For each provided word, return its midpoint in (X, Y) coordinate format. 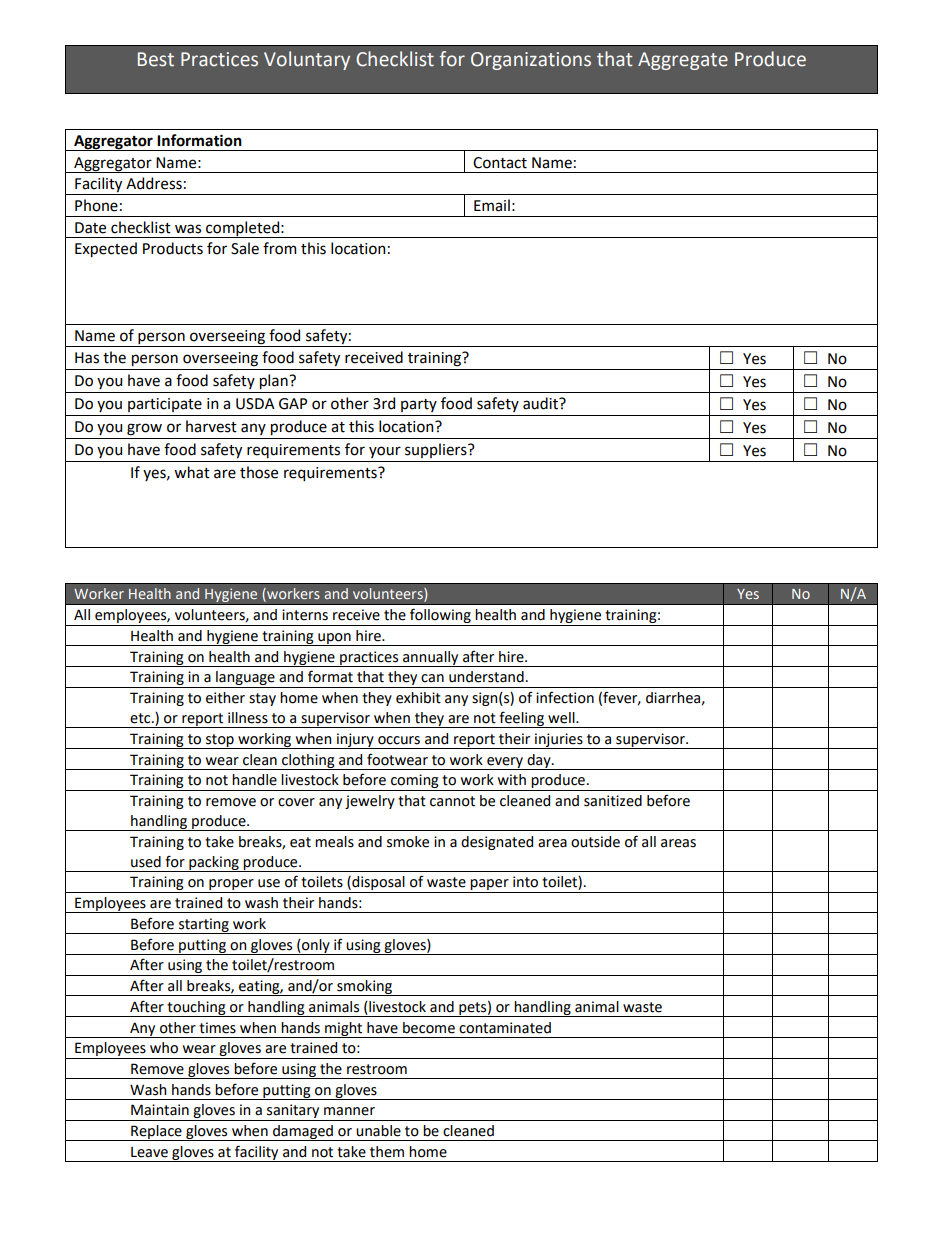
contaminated (505, 1028)
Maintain (160, 1110)
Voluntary (307, 60)
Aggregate (683, 61)
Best (156, 59)
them (387, 1152)
